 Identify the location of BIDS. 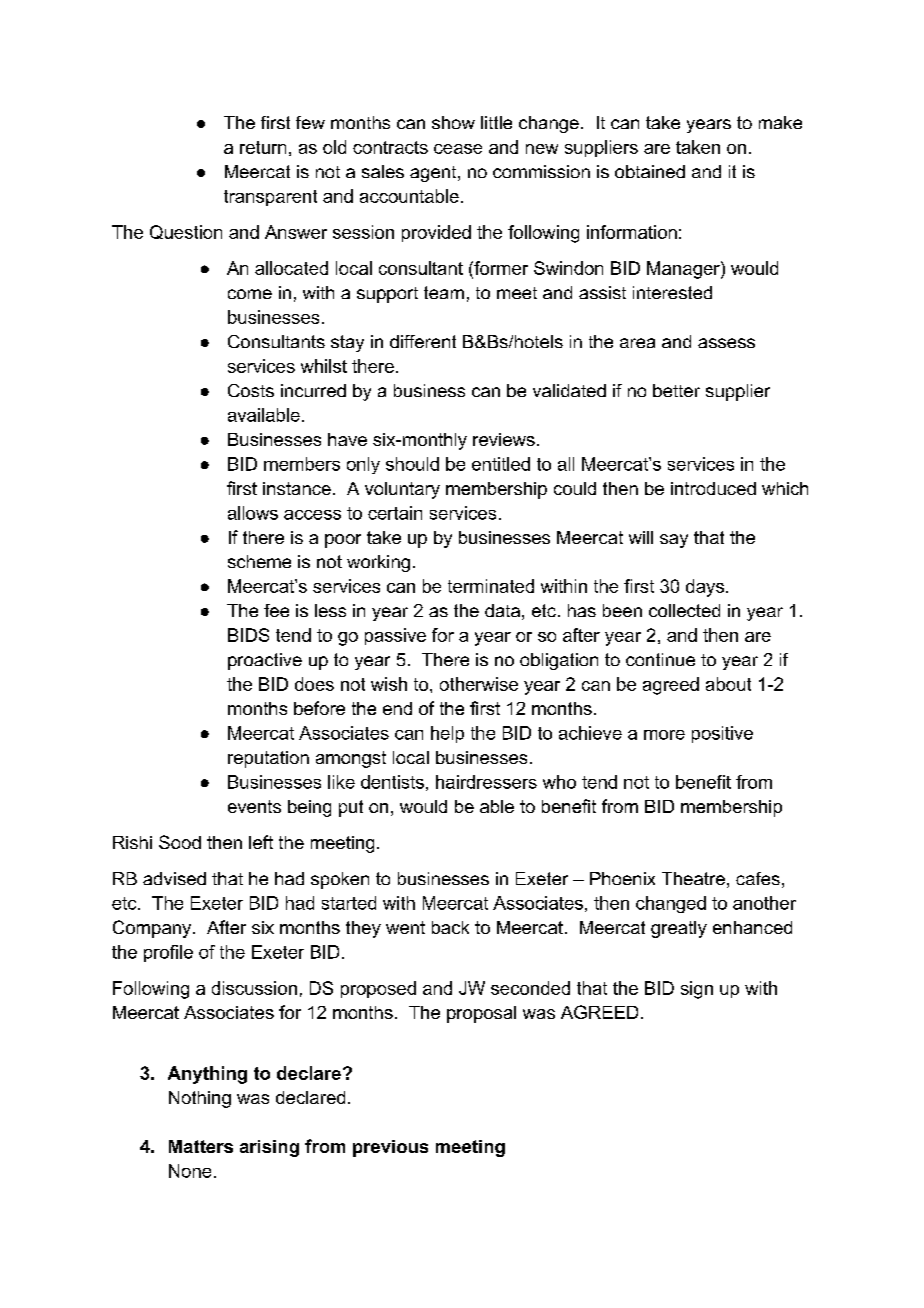
(248, 635).
